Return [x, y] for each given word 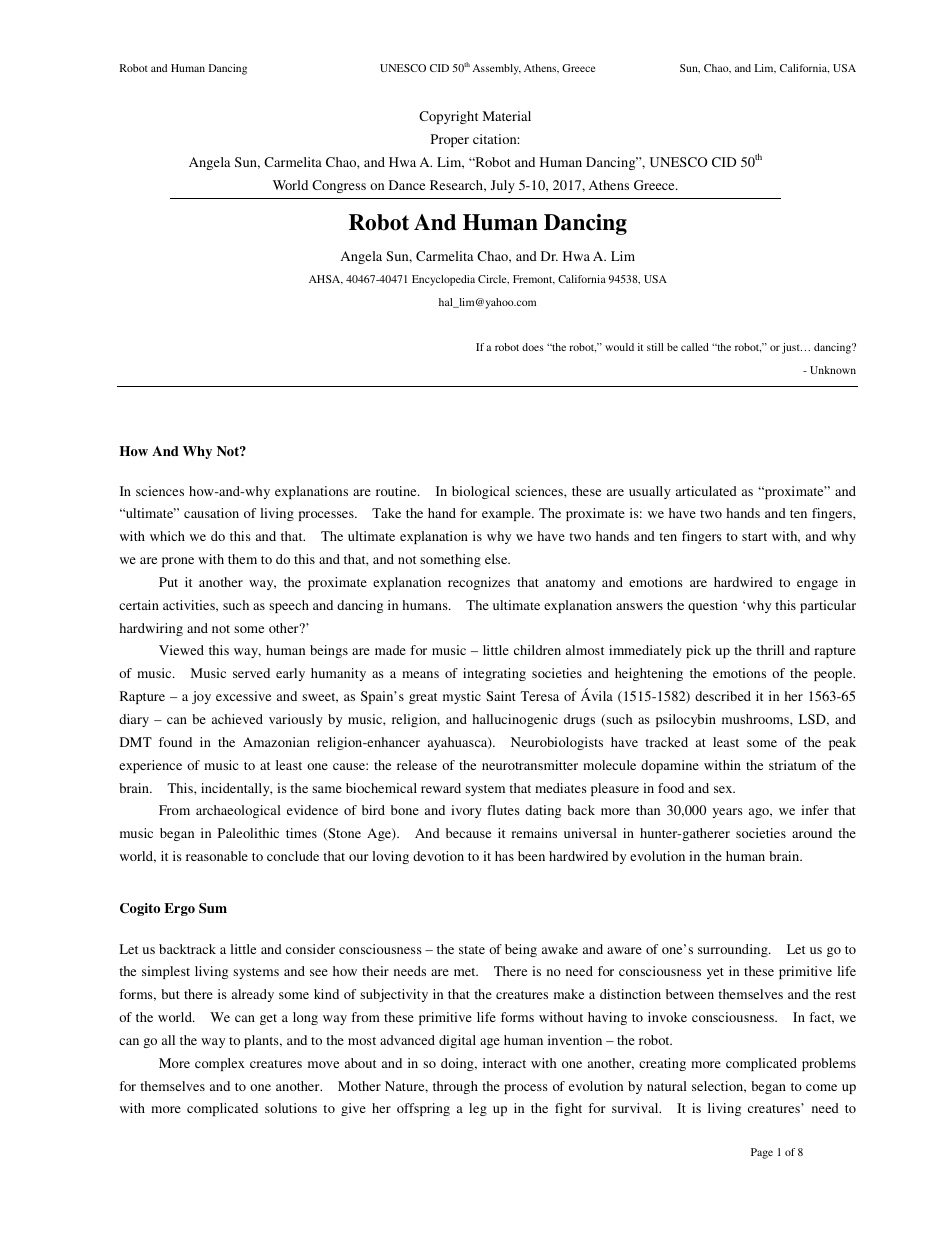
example [507, 514]
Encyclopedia [443, 280]
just [792, 348]
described [723, 696]
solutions [291, 1108]
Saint [501, 696]
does [533, 347]
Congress [339, 186]
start [754, 537]
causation [211, 513]
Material [507, 116]
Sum [213, 908]
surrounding [734, 950]
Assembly [496, 69]
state [472, 950]
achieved [237, 719]
